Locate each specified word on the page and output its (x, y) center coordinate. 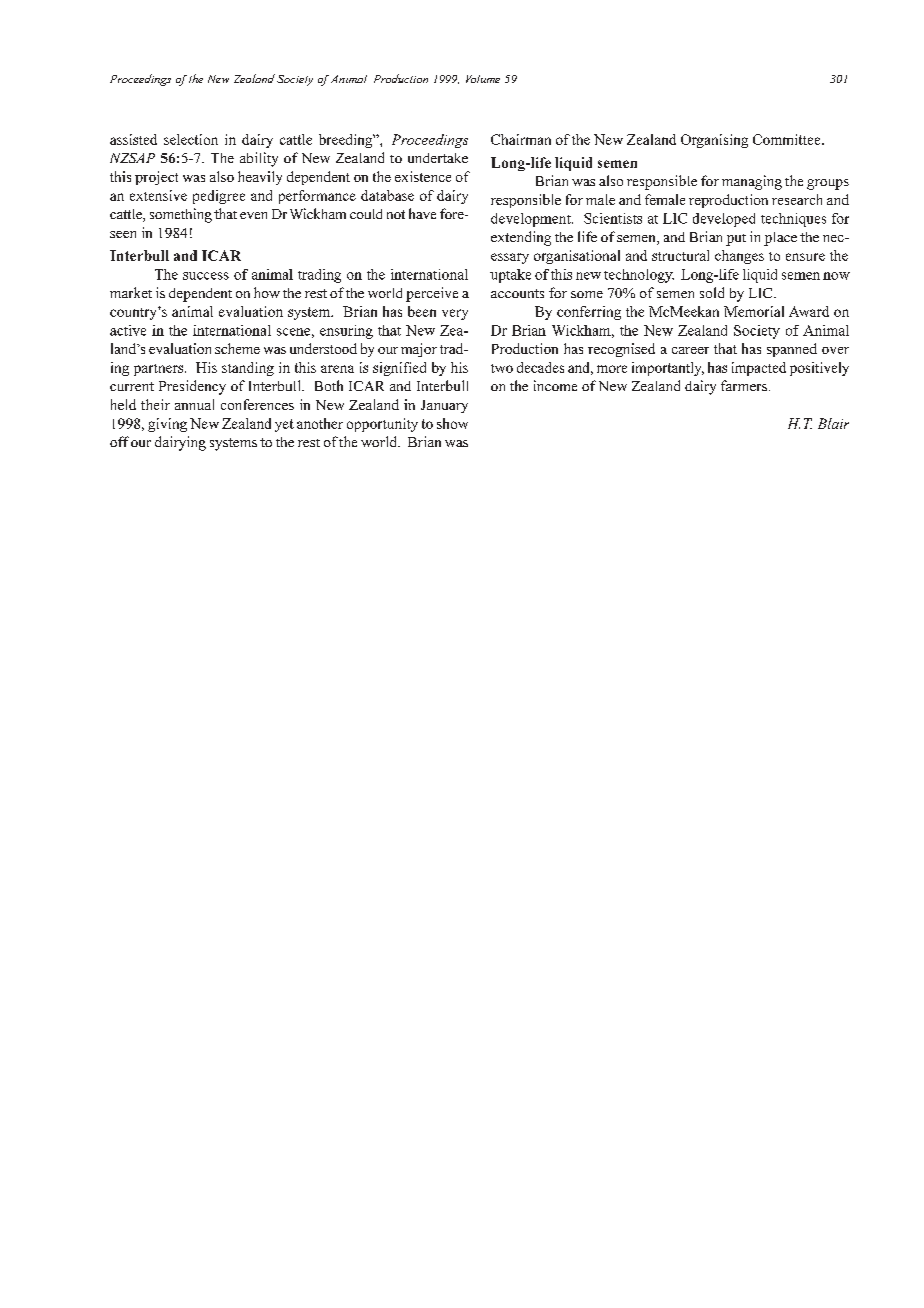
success (206, 276)
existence (423, 176)
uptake (510, 276)
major (419, 350)
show (452, 423)
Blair (833, 423)
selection (191, 139)
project (156, 178)
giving (167, 425)
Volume (483, 79)
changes (739, 257)
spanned (792, 350)
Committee (788, 139)
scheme (237, 348)
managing (752, 182)
